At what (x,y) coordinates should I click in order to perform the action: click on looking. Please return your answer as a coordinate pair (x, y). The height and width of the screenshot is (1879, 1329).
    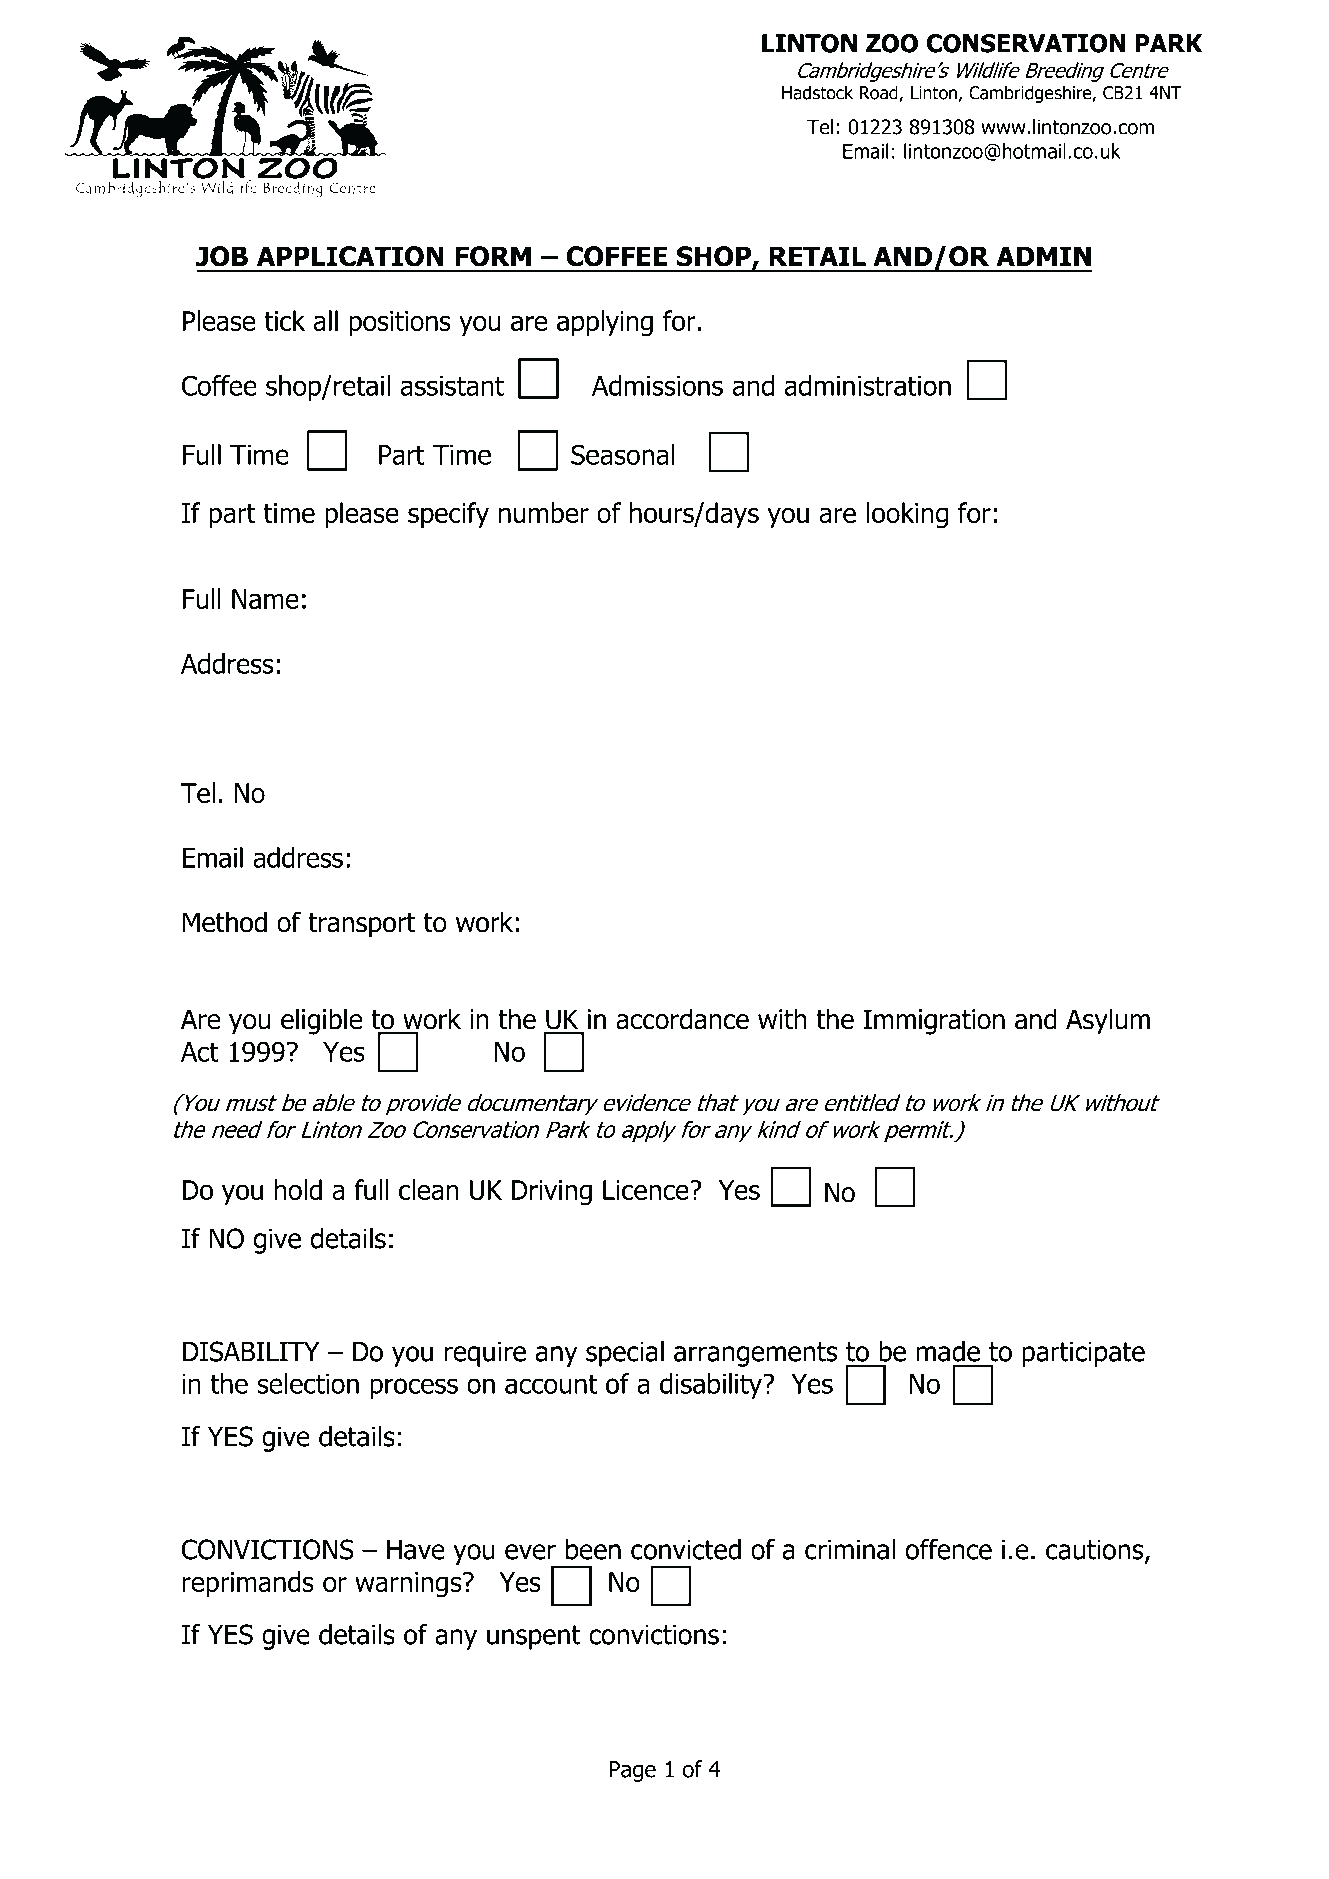
    Looking at the image, I should click on (907, 515).
